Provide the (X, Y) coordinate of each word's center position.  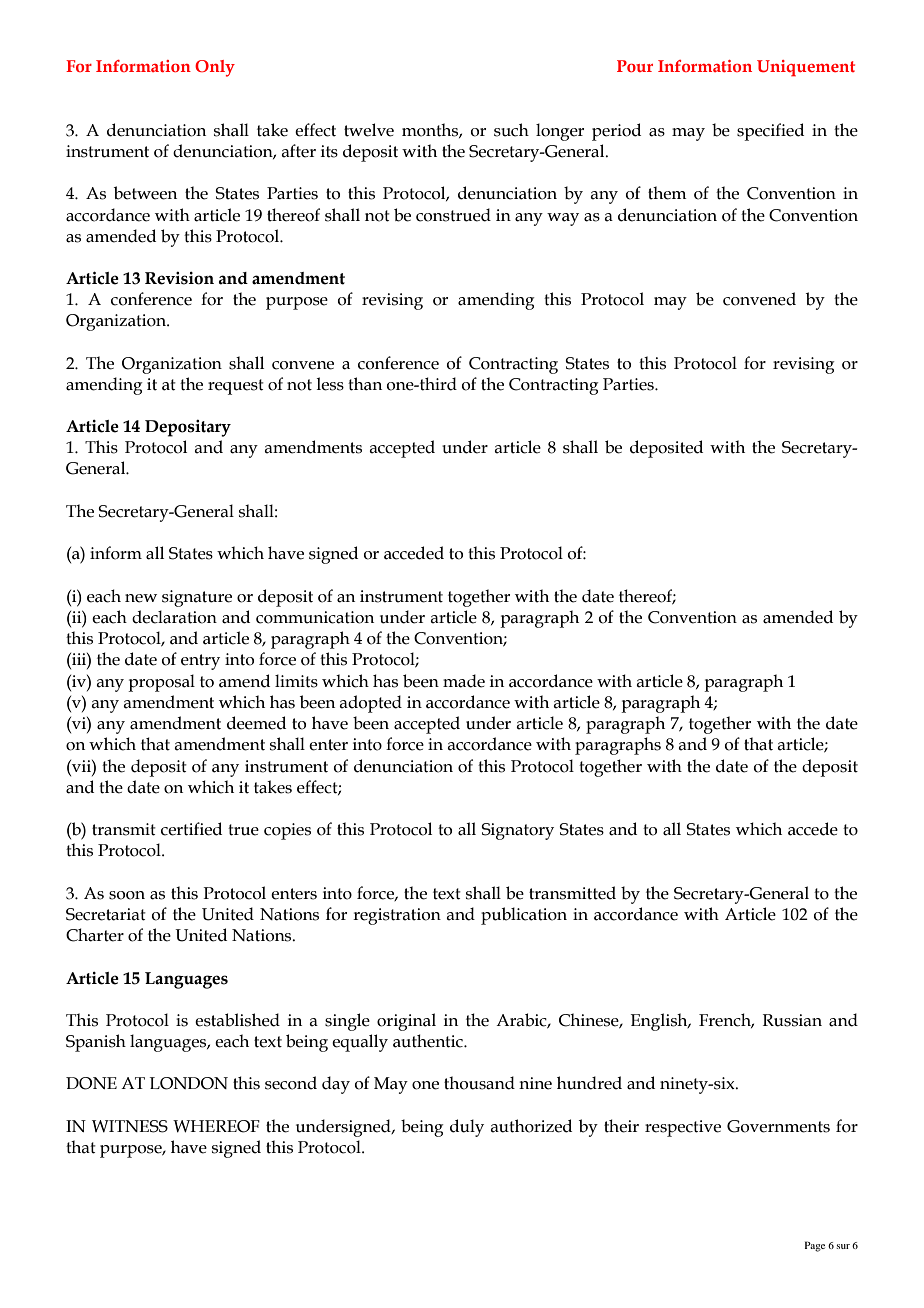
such (511, 130)
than (365, 384)
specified (770, 132)
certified (191, 829)
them (667, 193)
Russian (792, 1020)
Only (215, 68)
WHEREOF (216, 1126)
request (236, 387)
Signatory (517, 831)
